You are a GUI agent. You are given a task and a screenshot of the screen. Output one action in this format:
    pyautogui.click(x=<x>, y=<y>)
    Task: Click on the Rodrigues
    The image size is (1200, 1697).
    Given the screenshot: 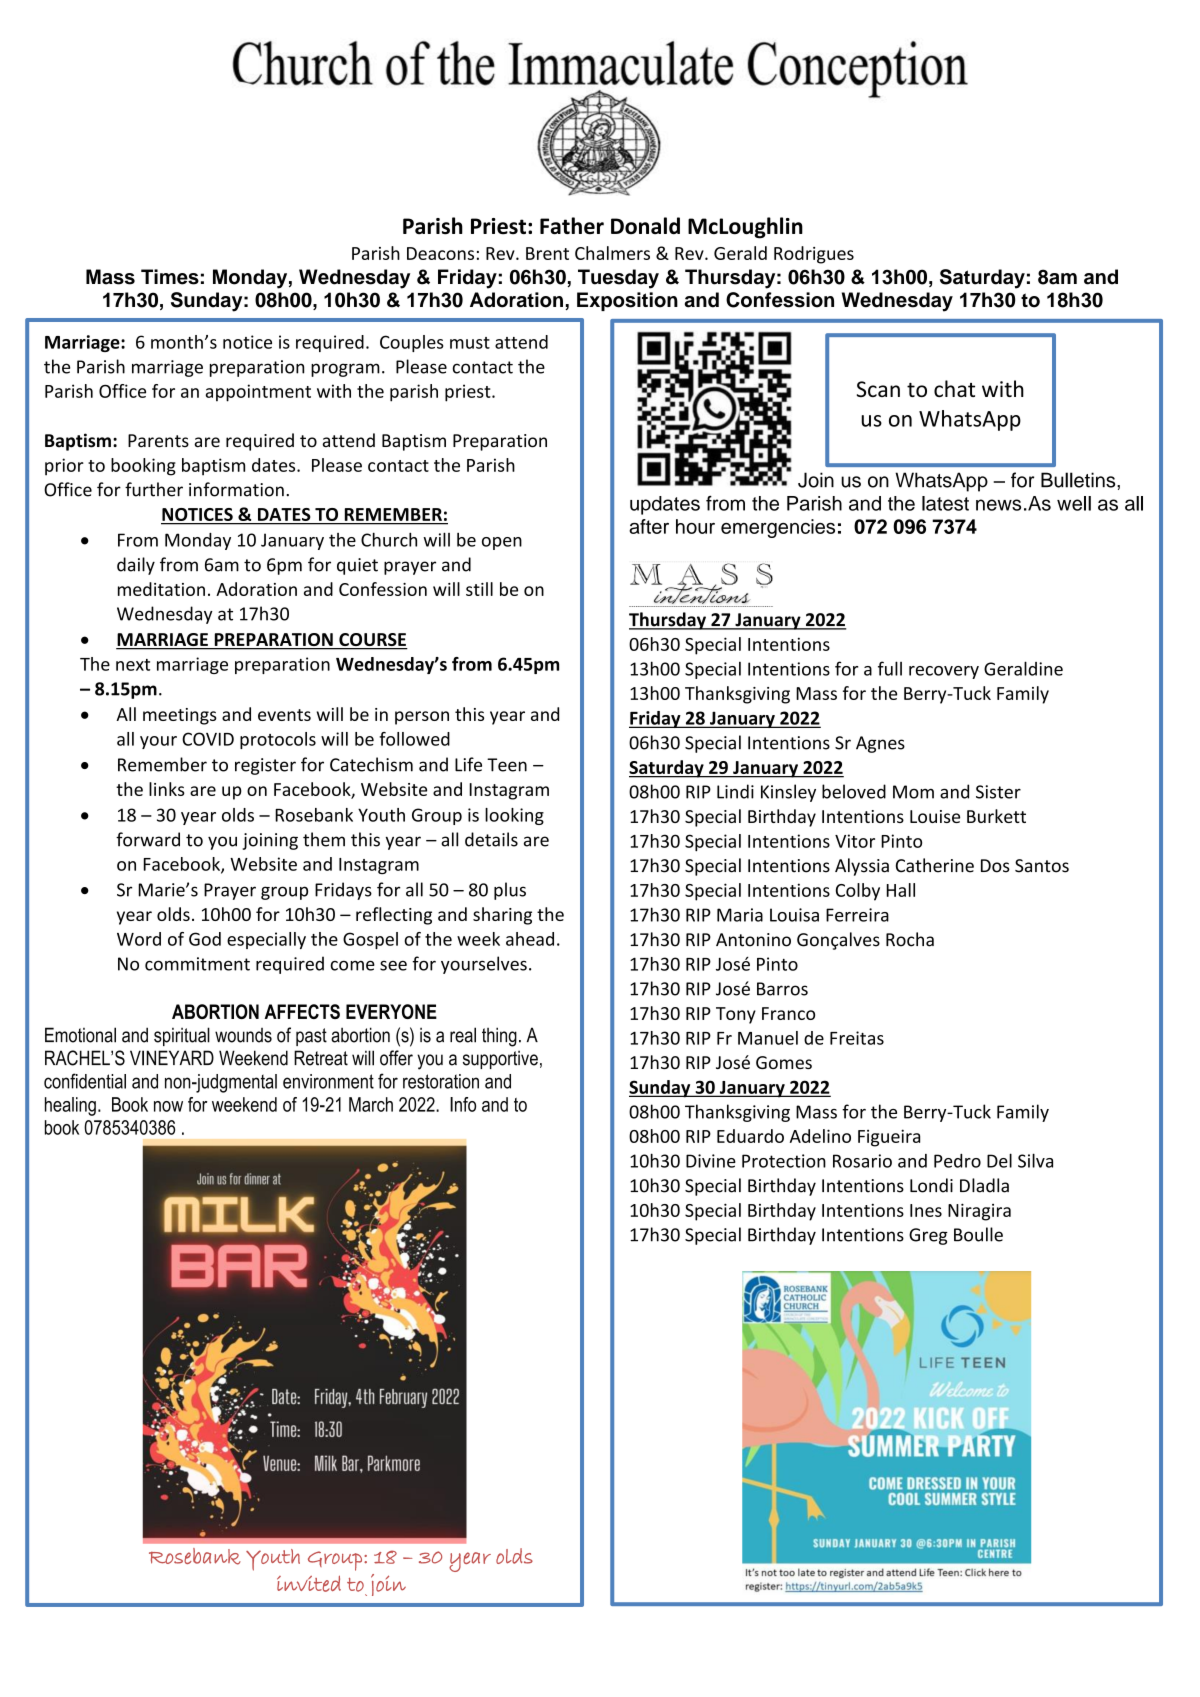 What is the action you would take?
    pyautogui.click(x=814, y=255)
